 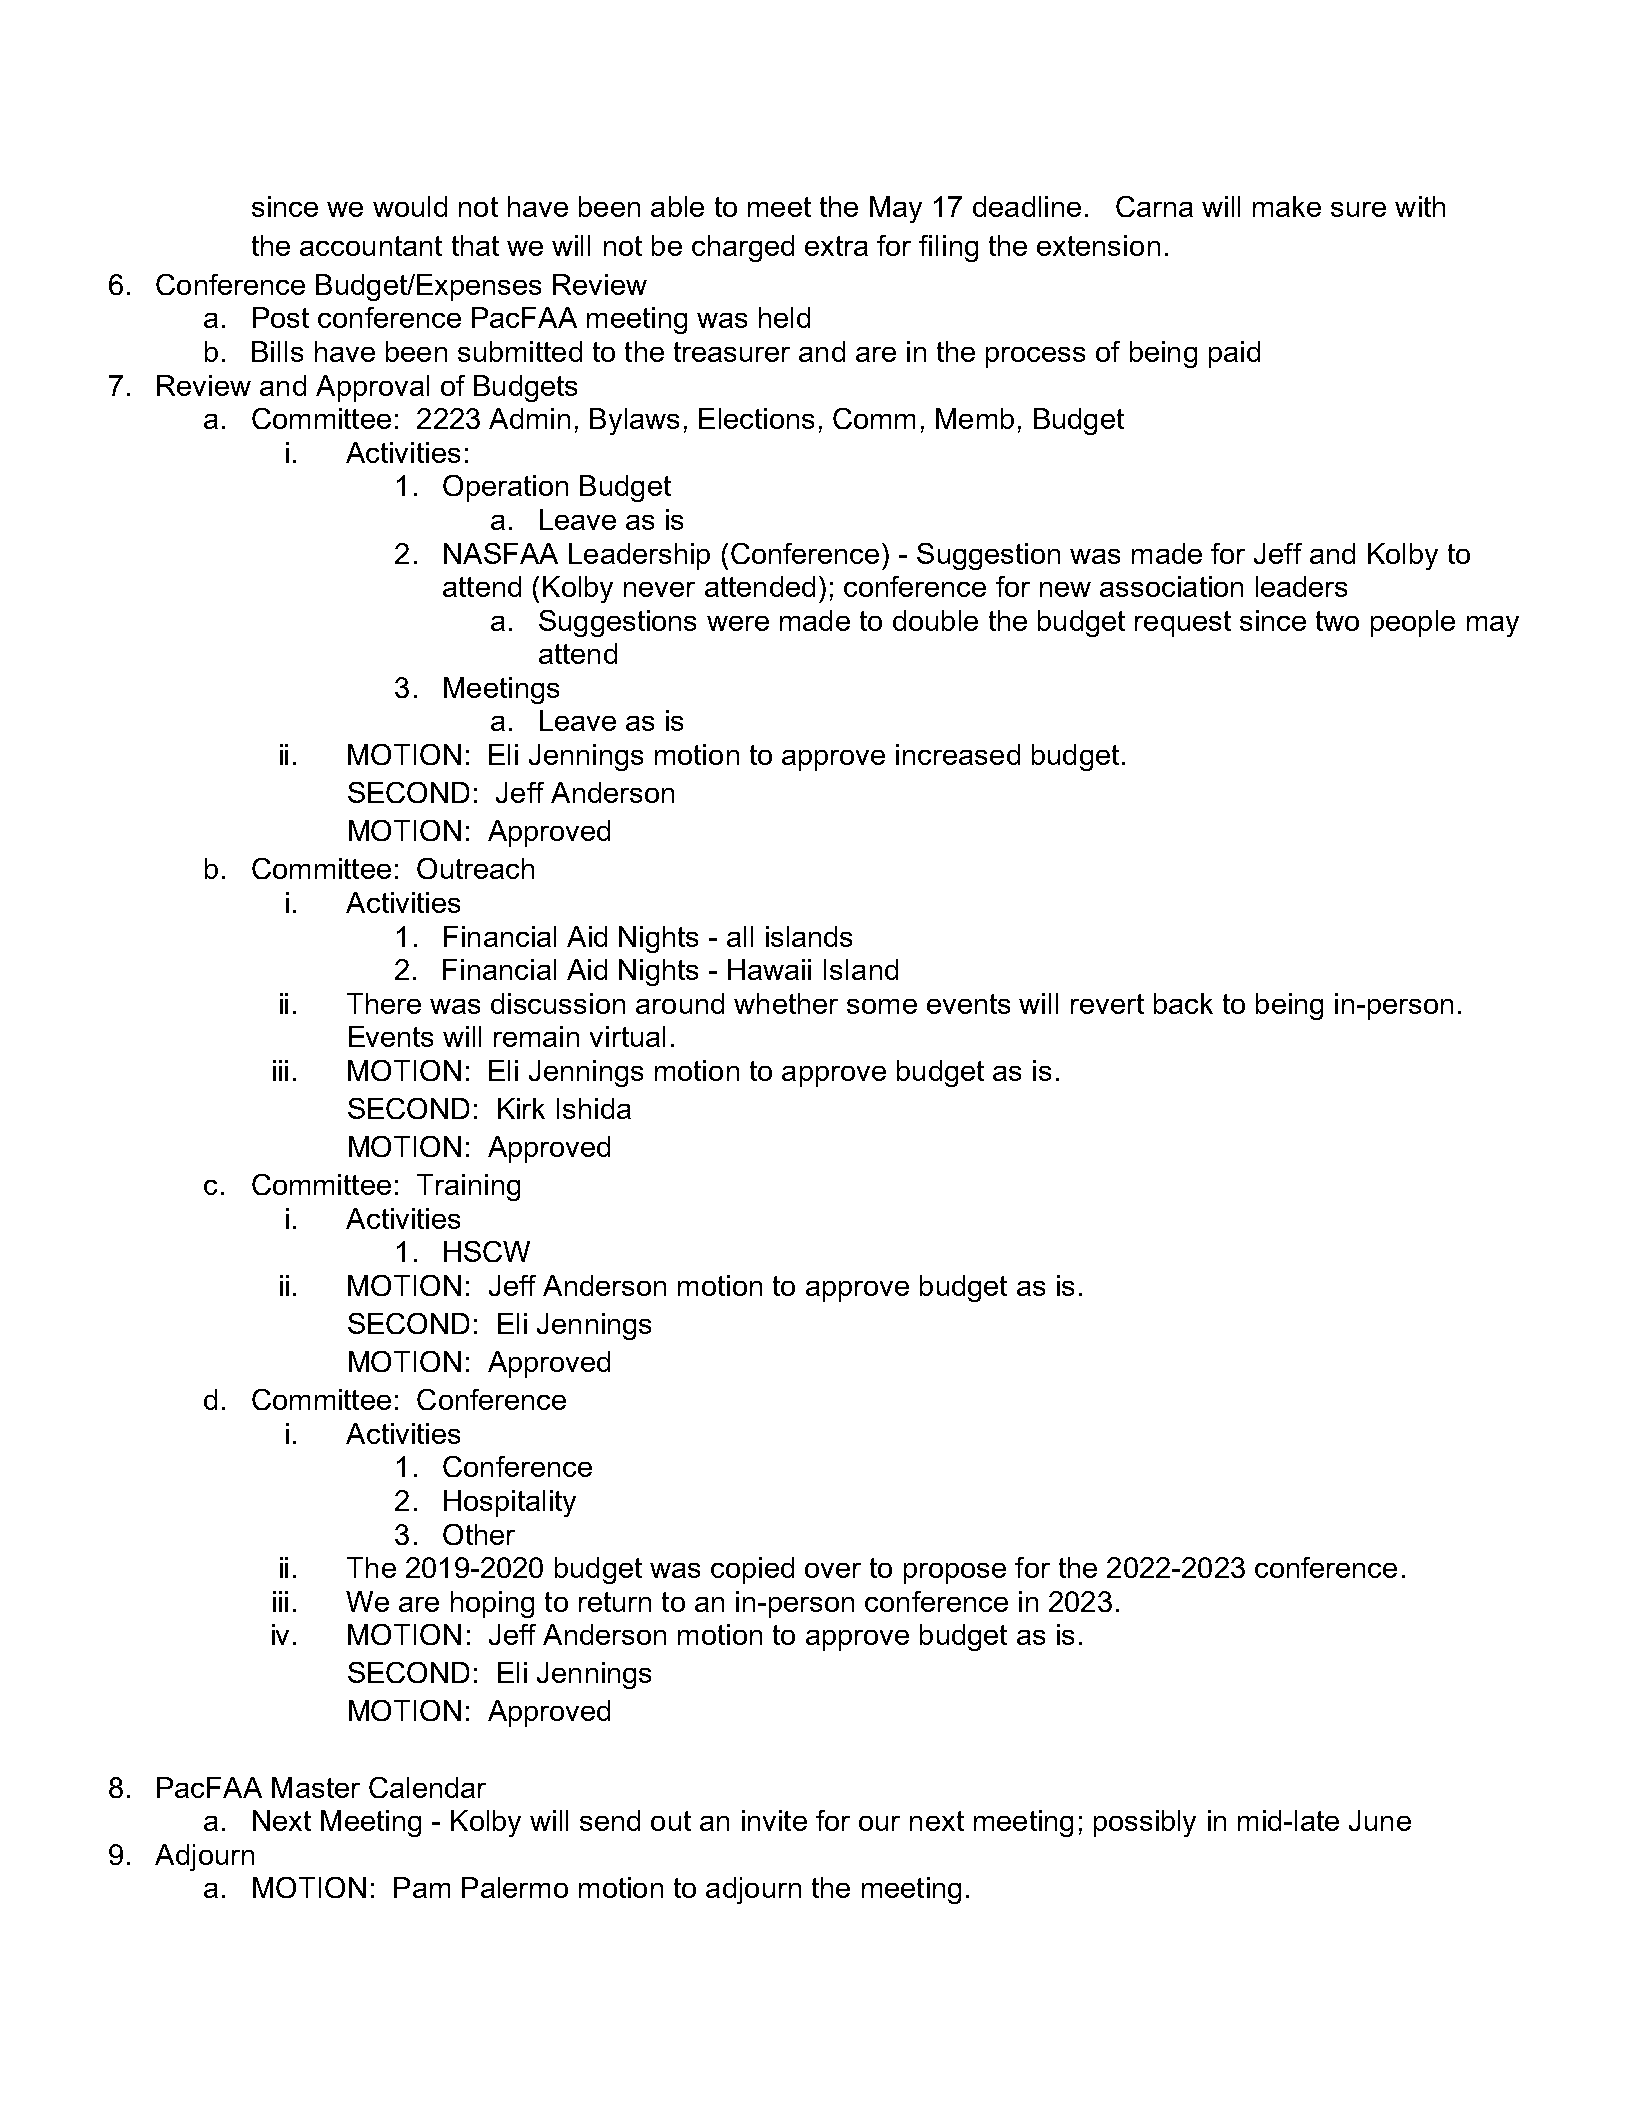 What do you see at coordinates (836, 246) in the document?
I see `extra` at bounding box center [836, 246].
